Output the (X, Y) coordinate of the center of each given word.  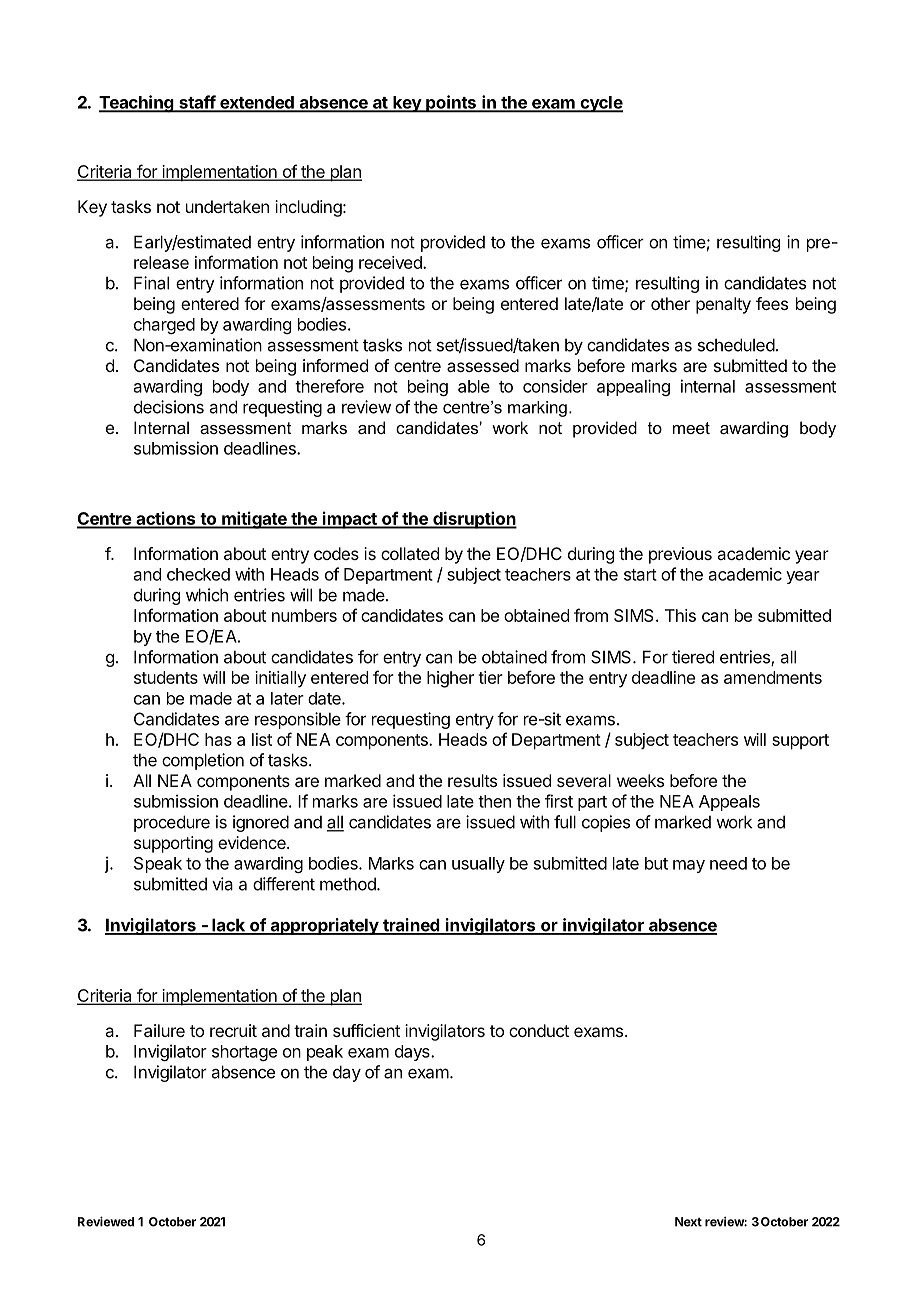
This (680, 615)
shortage (244, 1053)
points (451, 104)
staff (197, 103)
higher (450, 679)
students (166, 677)
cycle (600, 104)
